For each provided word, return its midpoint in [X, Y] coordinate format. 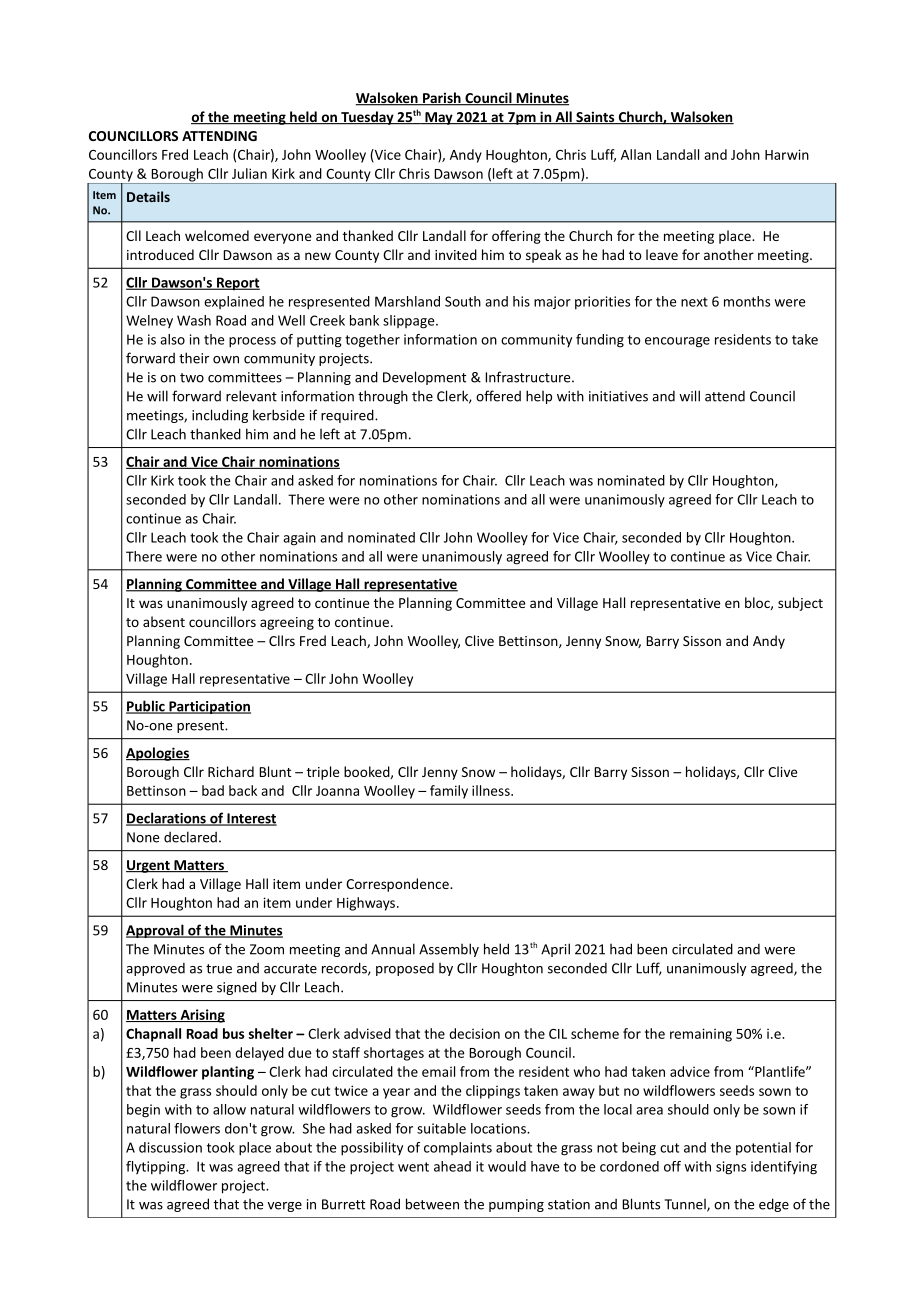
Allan [636, 154]
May [439, 118]
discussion [170, 1147]
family [449, 792]
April [555, 950]
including [220, 416]
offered [498, 396]
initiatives [618, 396]
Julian [249, 173]
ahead [452, 1166]
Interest [251, 819]
